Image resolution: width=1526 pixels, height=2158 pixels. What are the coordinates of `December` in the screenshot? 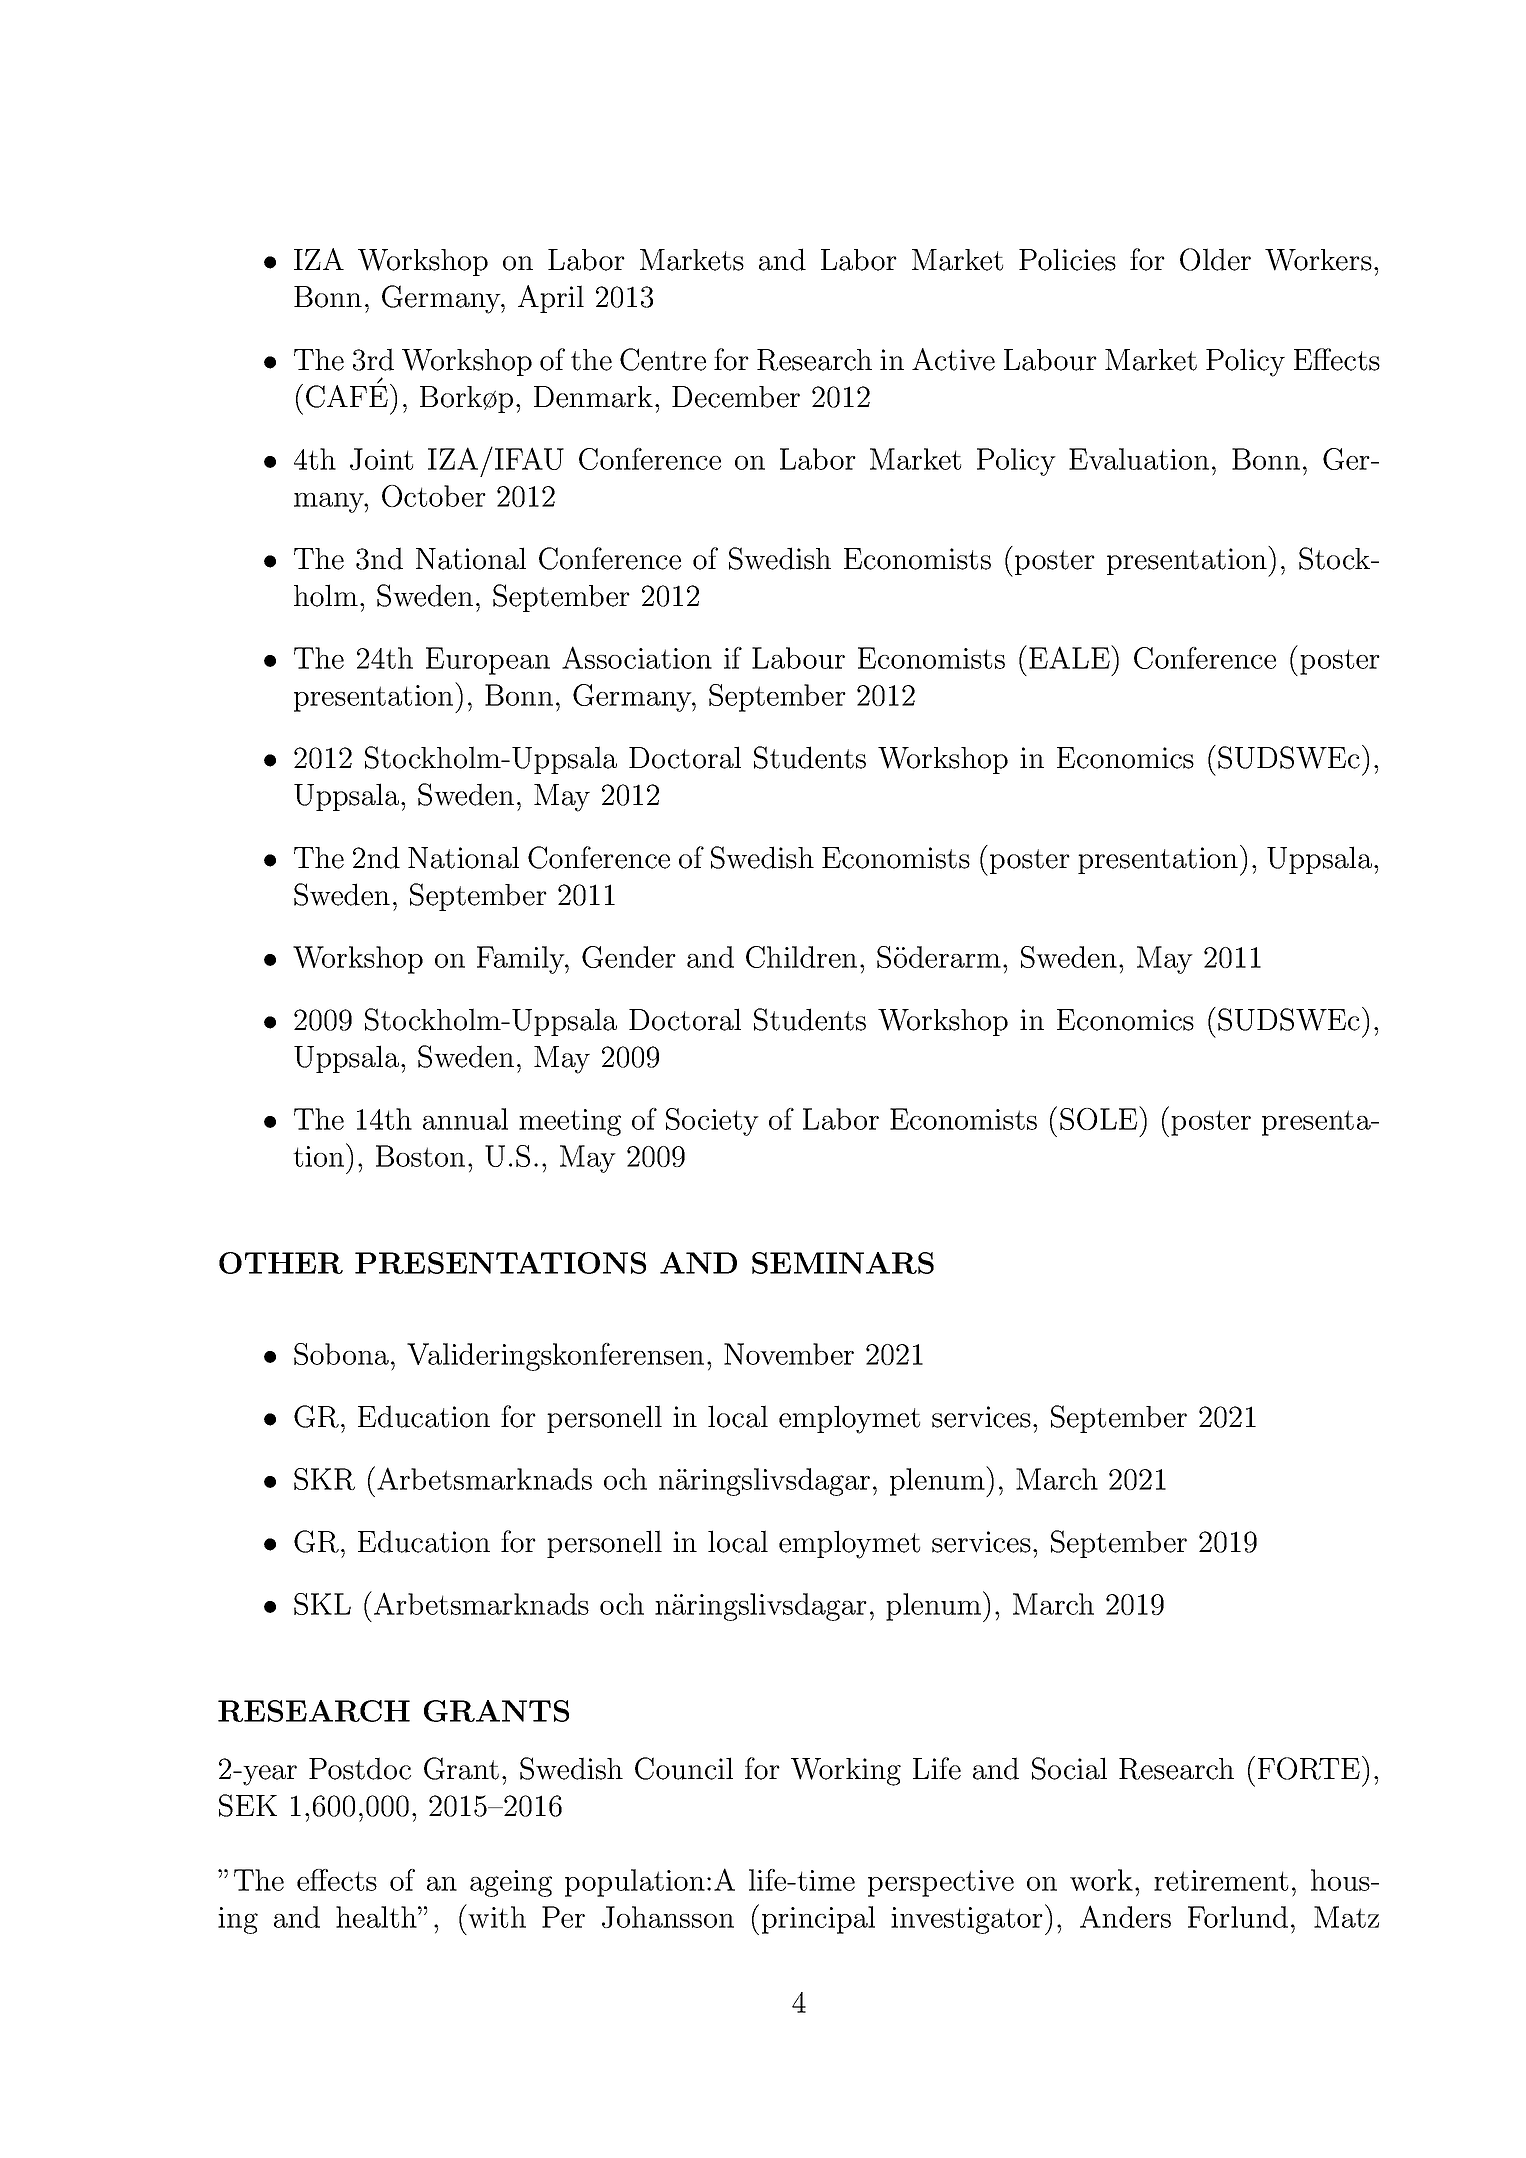 It's located at (736, 397).
